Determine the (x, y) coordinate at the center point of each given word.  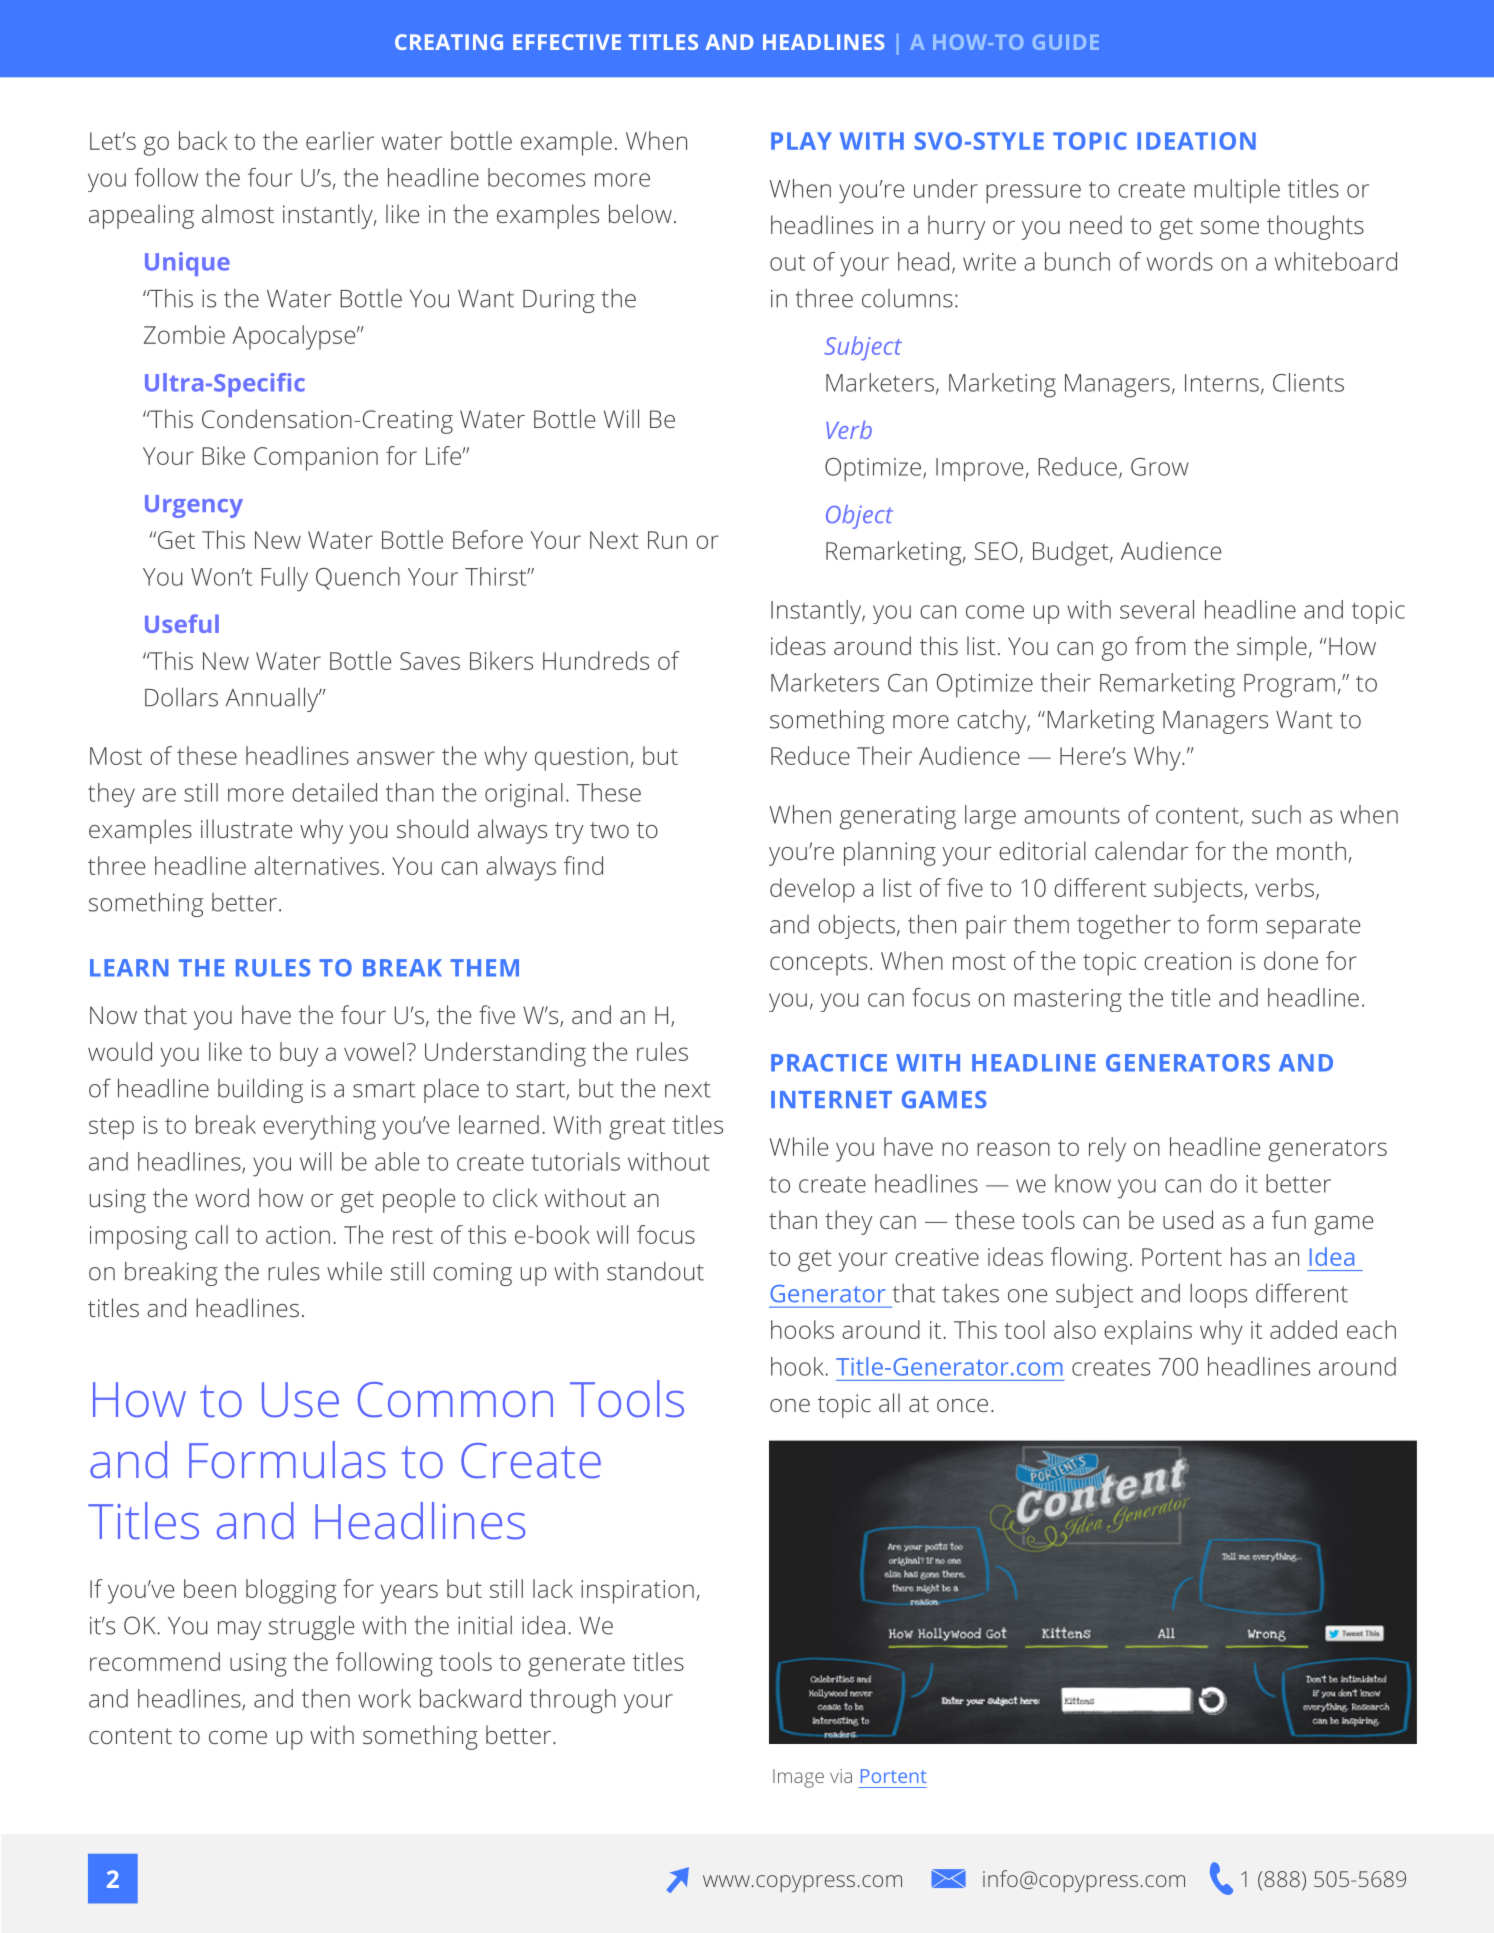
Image (798, 1778)
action (298, 1235)
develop (812, 890)
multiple (1237, 191)
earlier (340, 140)
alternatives (316, 865)
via (841, 1776)
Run (667, 540)
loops (1218, 1296)
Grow (1160, 467)
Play (801, 141)
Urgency (194, 506)
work (384, 1698)
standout (655, 1271)
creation (1187, 961)
